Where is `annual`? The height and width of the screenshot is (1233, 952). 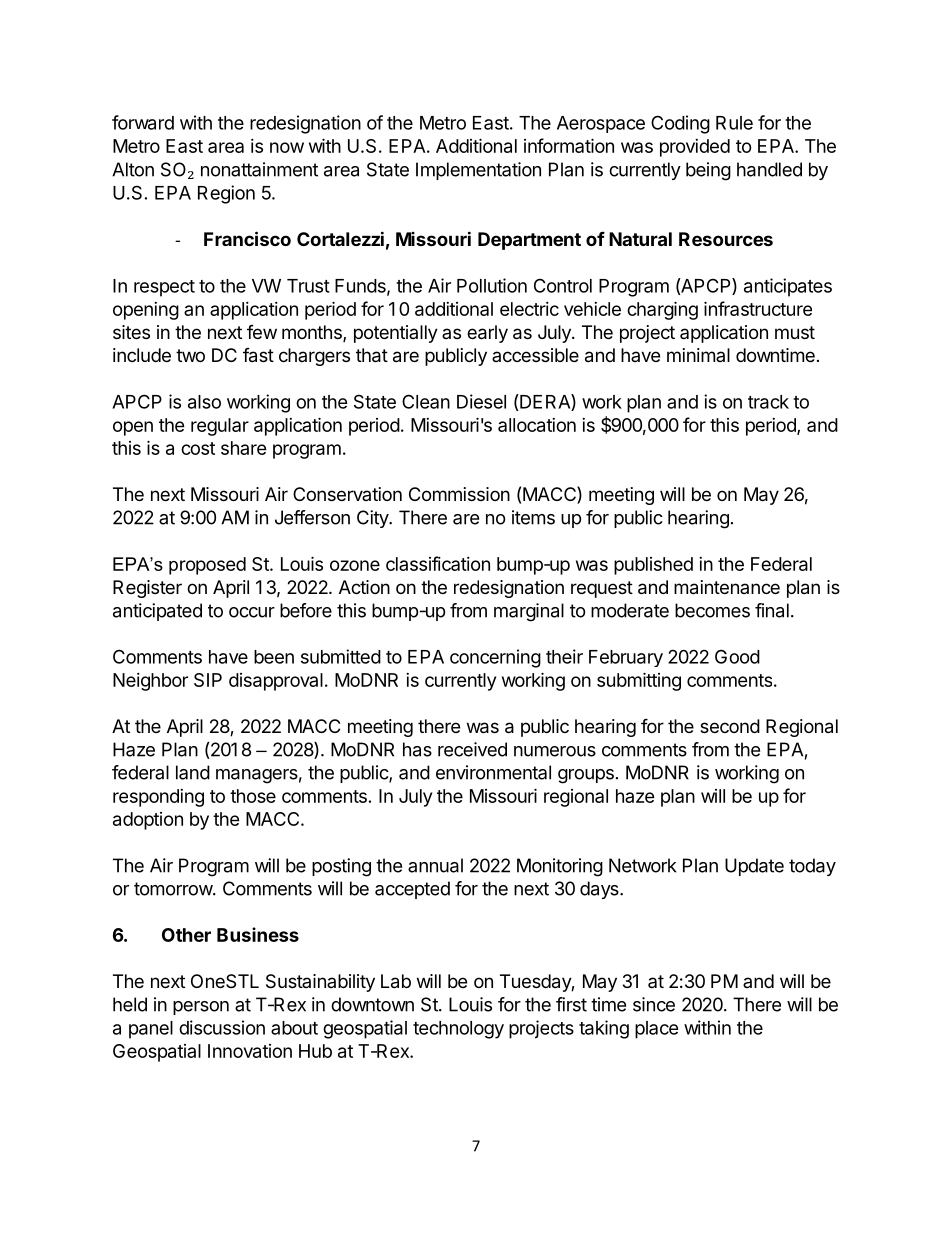
annual is located at coordinates (435, 865).
